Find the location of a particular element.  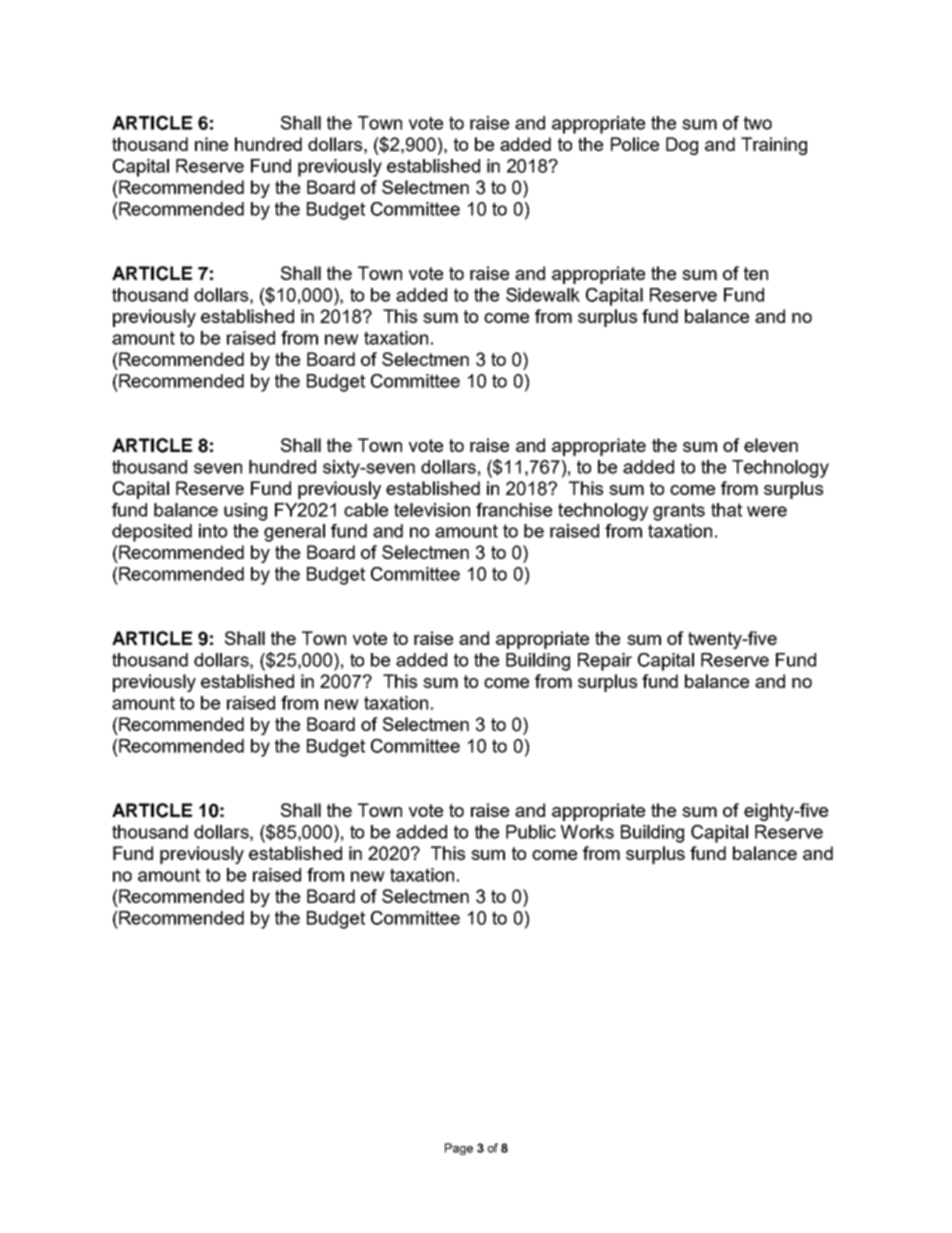

into is located at coordinates (213, 531).
